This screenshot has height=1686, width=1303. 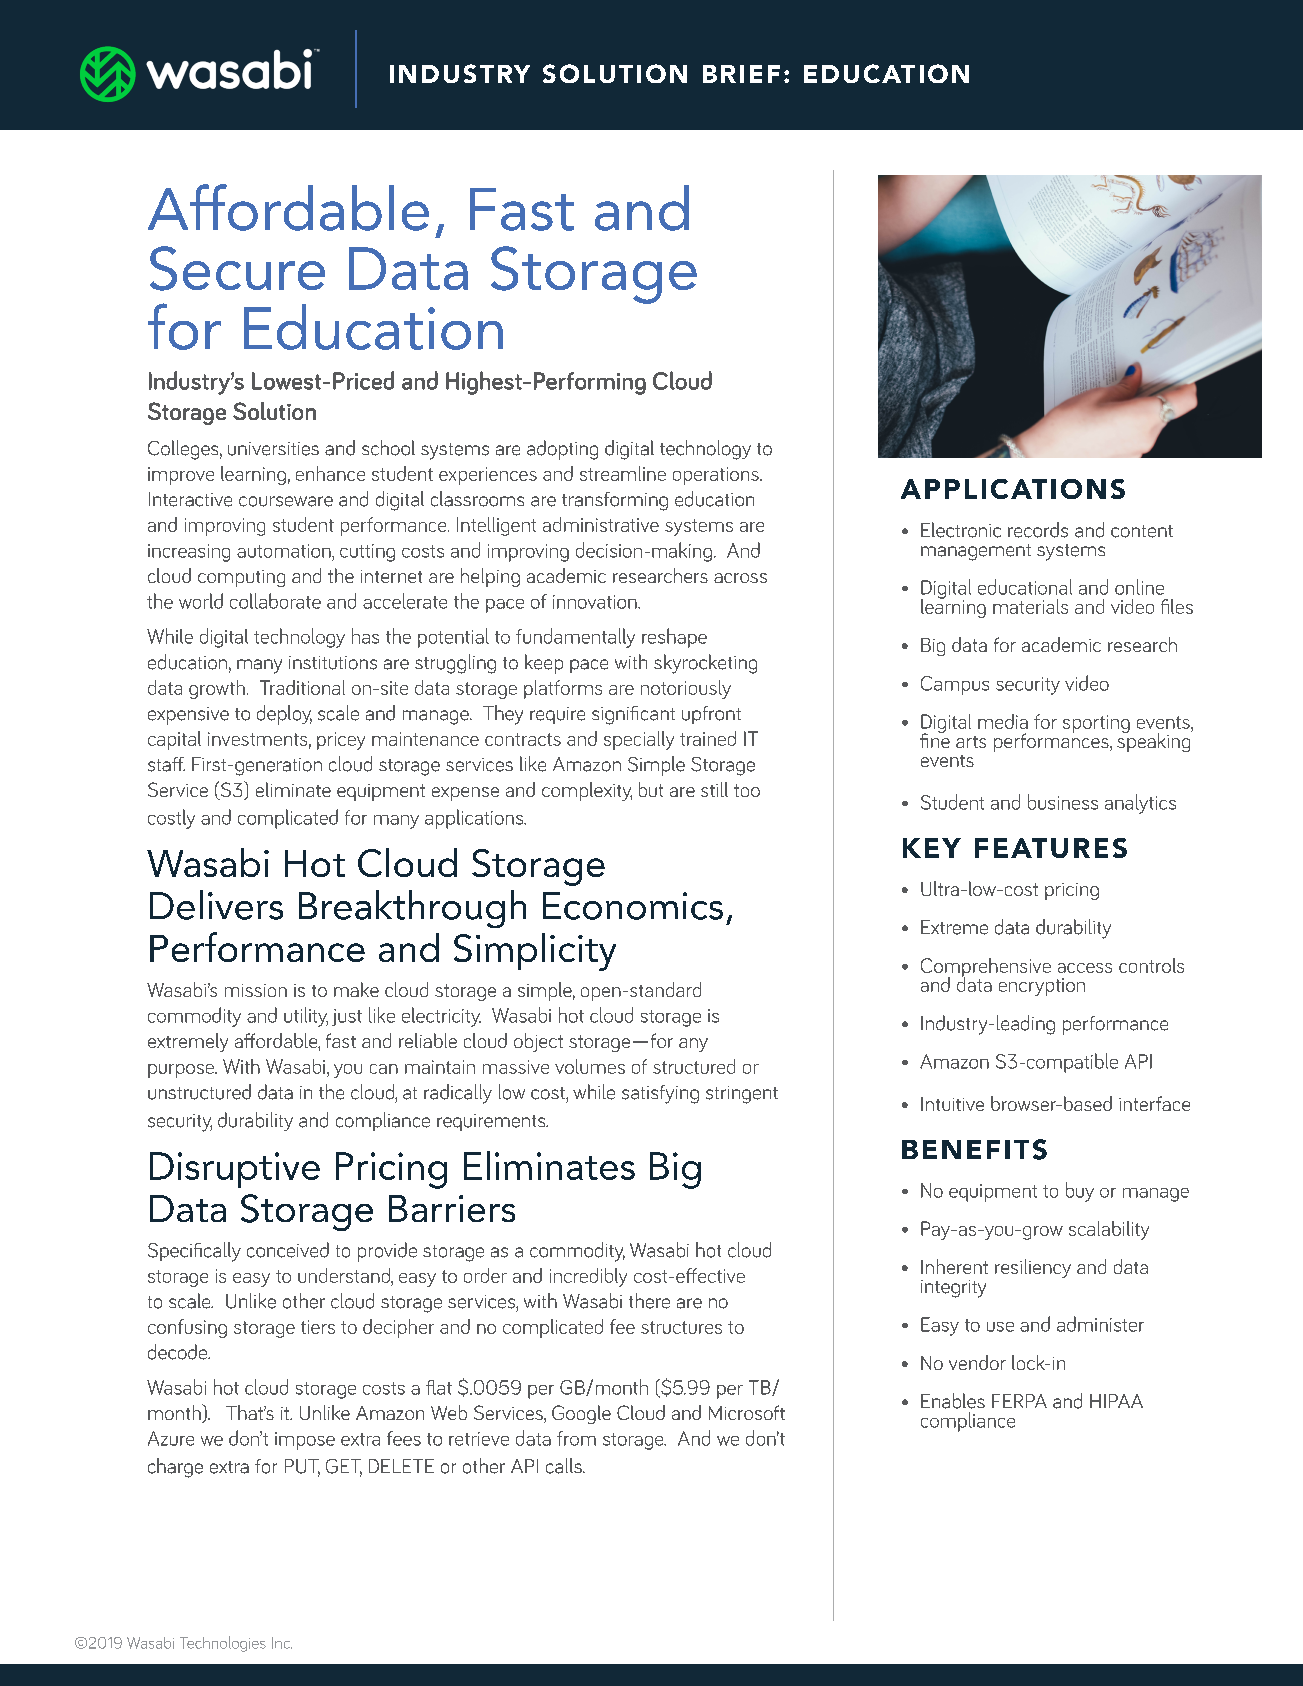 I want to click on Disruptive, so click(x=235, y=1170).
